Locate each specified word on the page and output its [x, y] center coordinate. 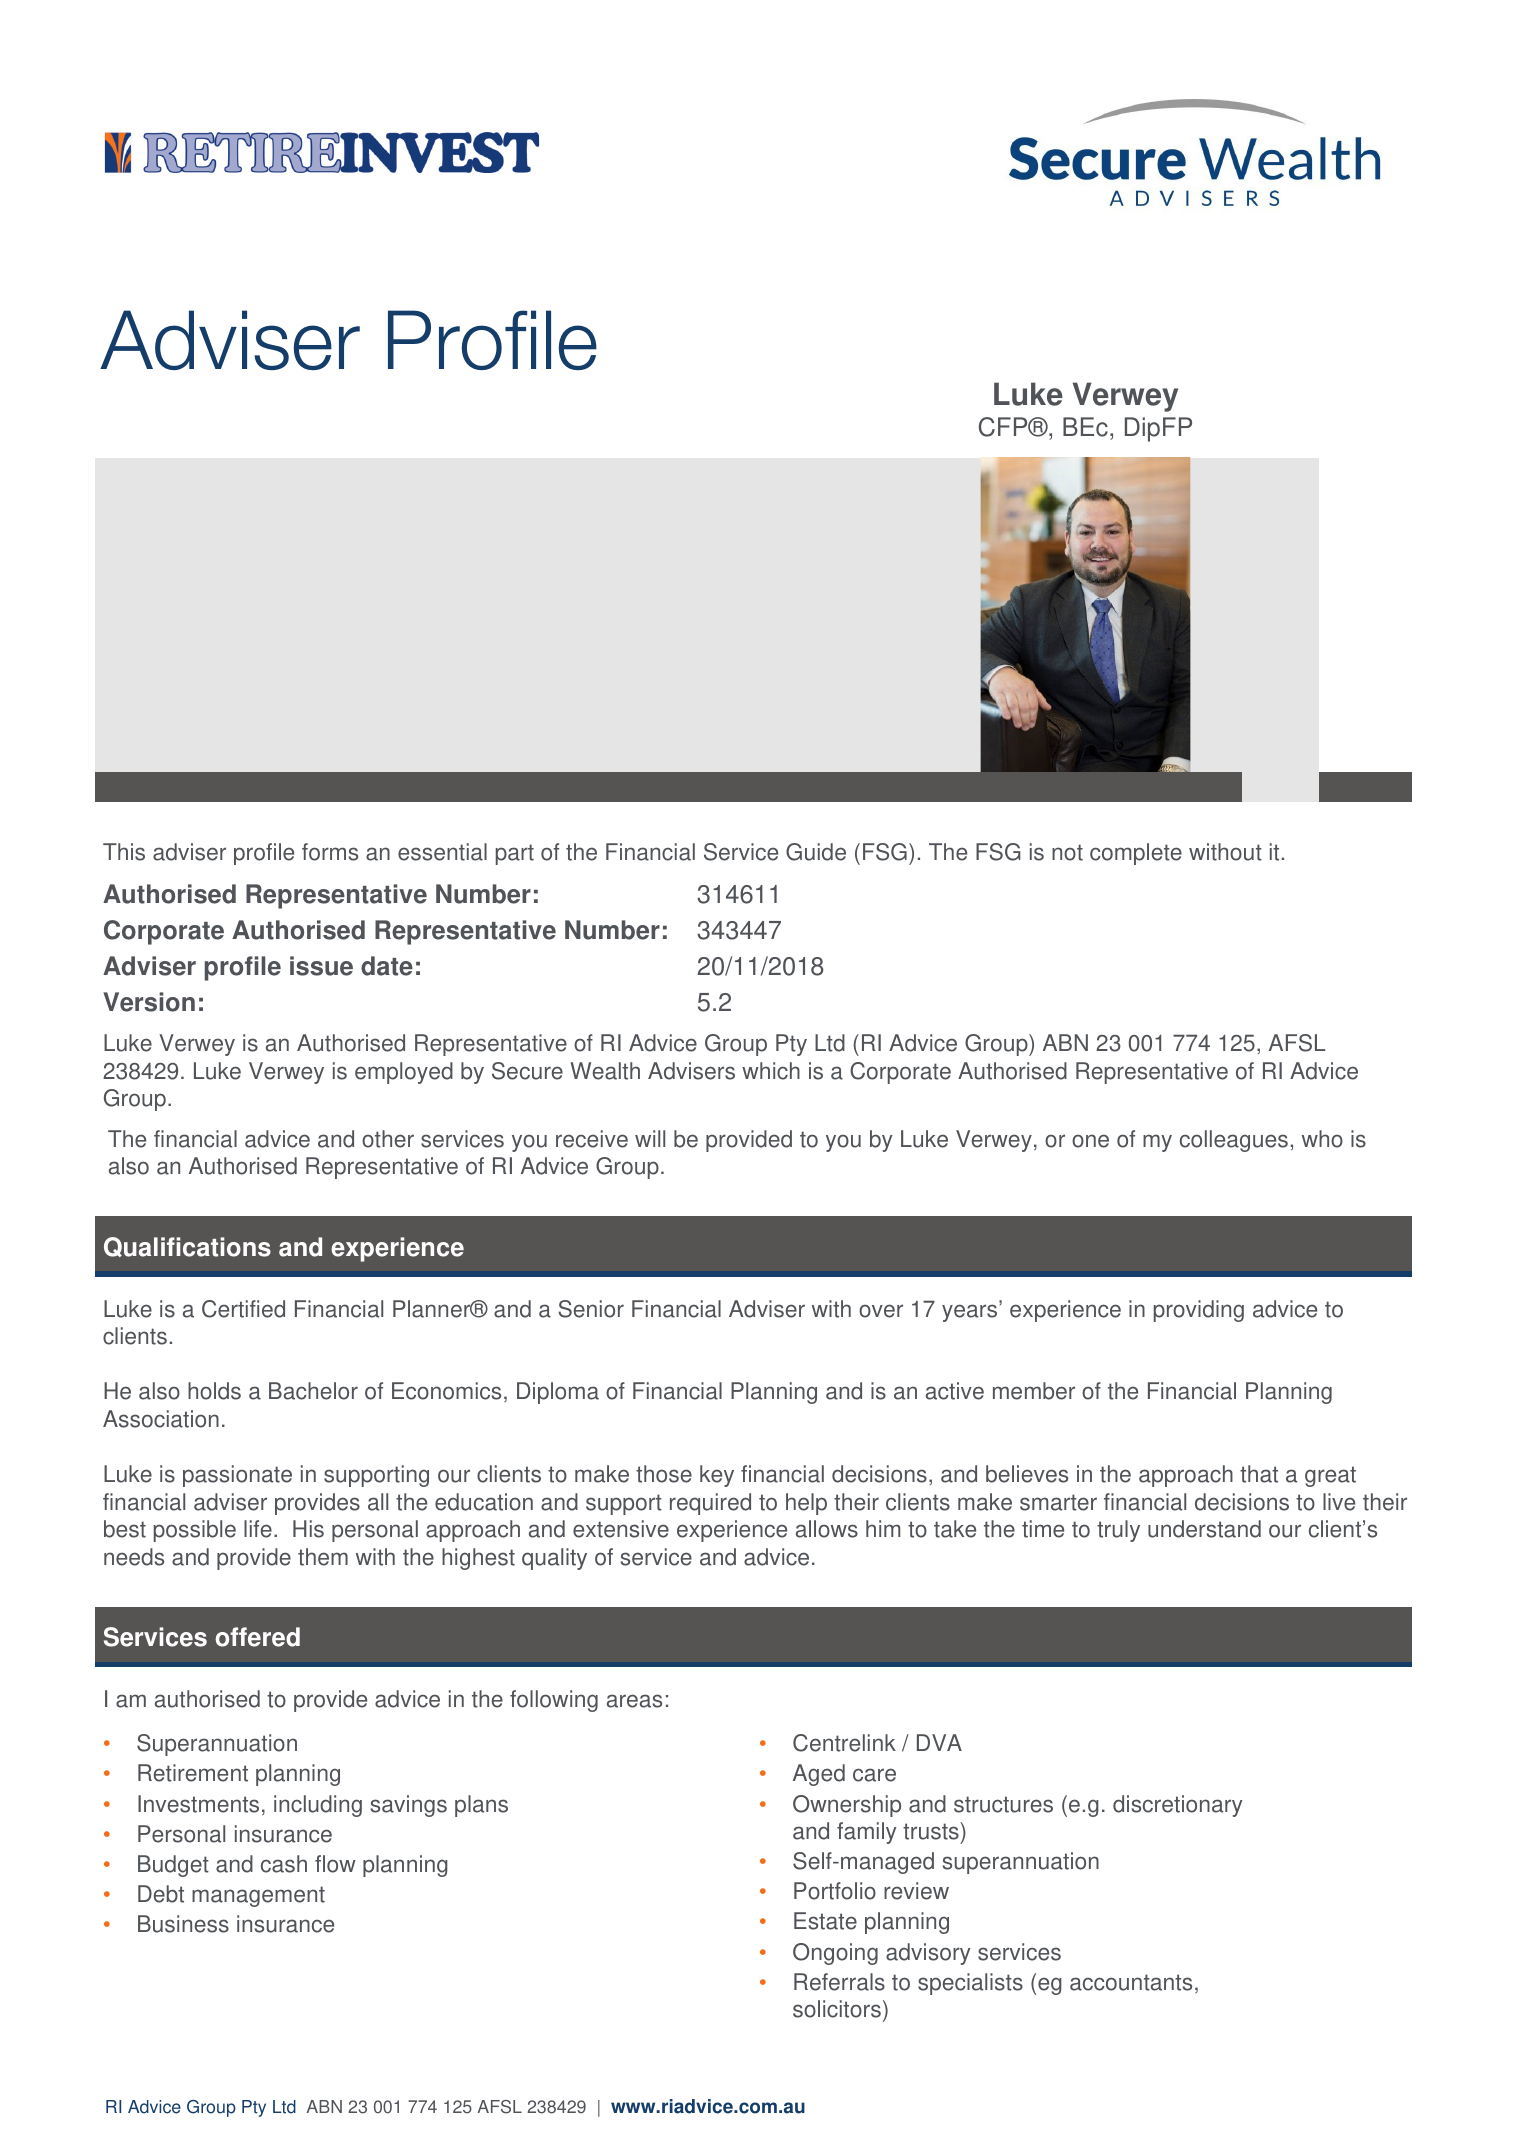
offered [257, 1637]
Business [183, 1924]
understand [1204, 1529]
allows [827, 1529]
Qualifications [187, 1247]
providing [1199, 1311]
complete [1136, 854]
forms [330, 852]
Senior [591, 1309]
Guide [816, 852]
